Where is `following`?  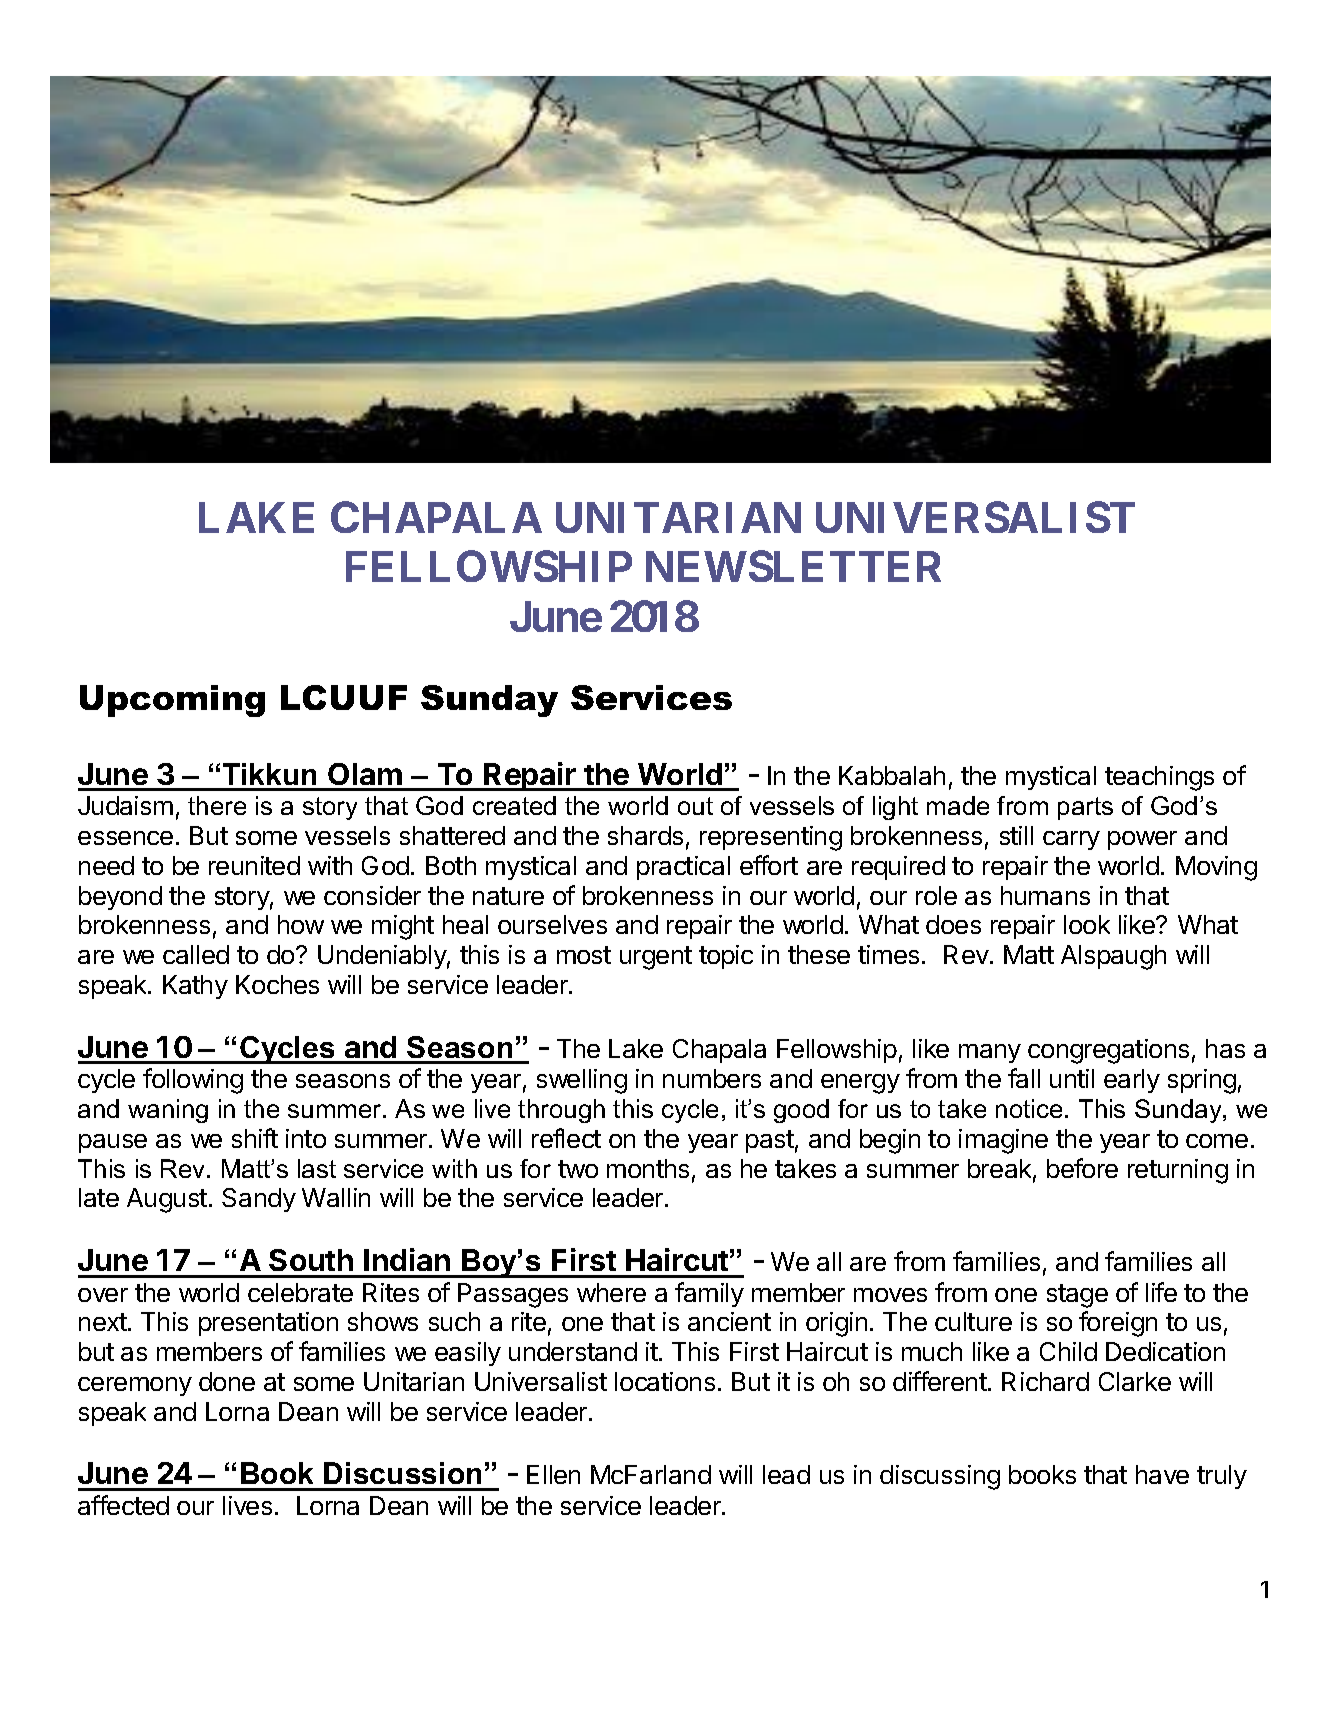 following is located at coordinates (193, 1081).
